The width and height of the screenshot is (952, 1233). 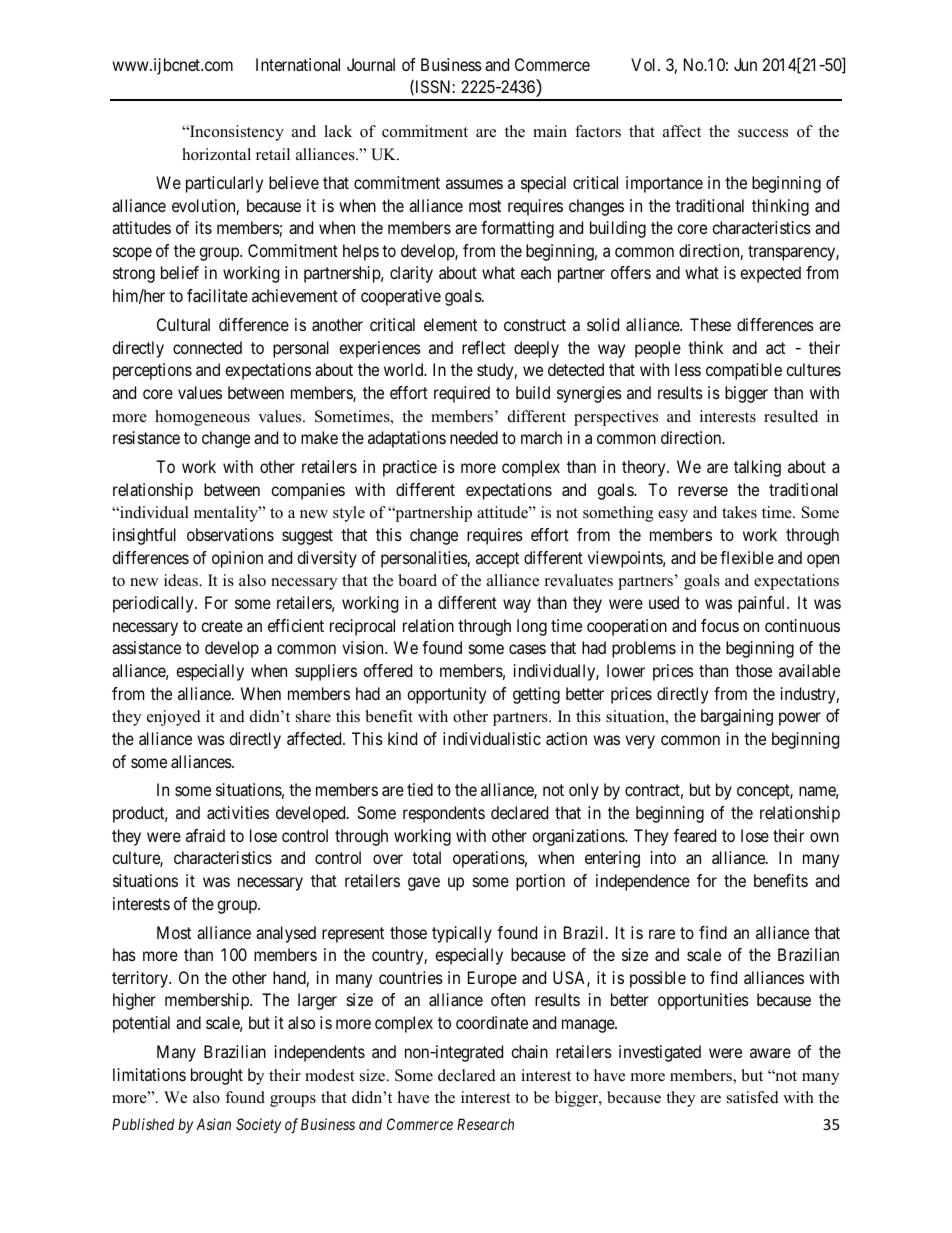 I want to click on main, so click(x=550, y=131).
